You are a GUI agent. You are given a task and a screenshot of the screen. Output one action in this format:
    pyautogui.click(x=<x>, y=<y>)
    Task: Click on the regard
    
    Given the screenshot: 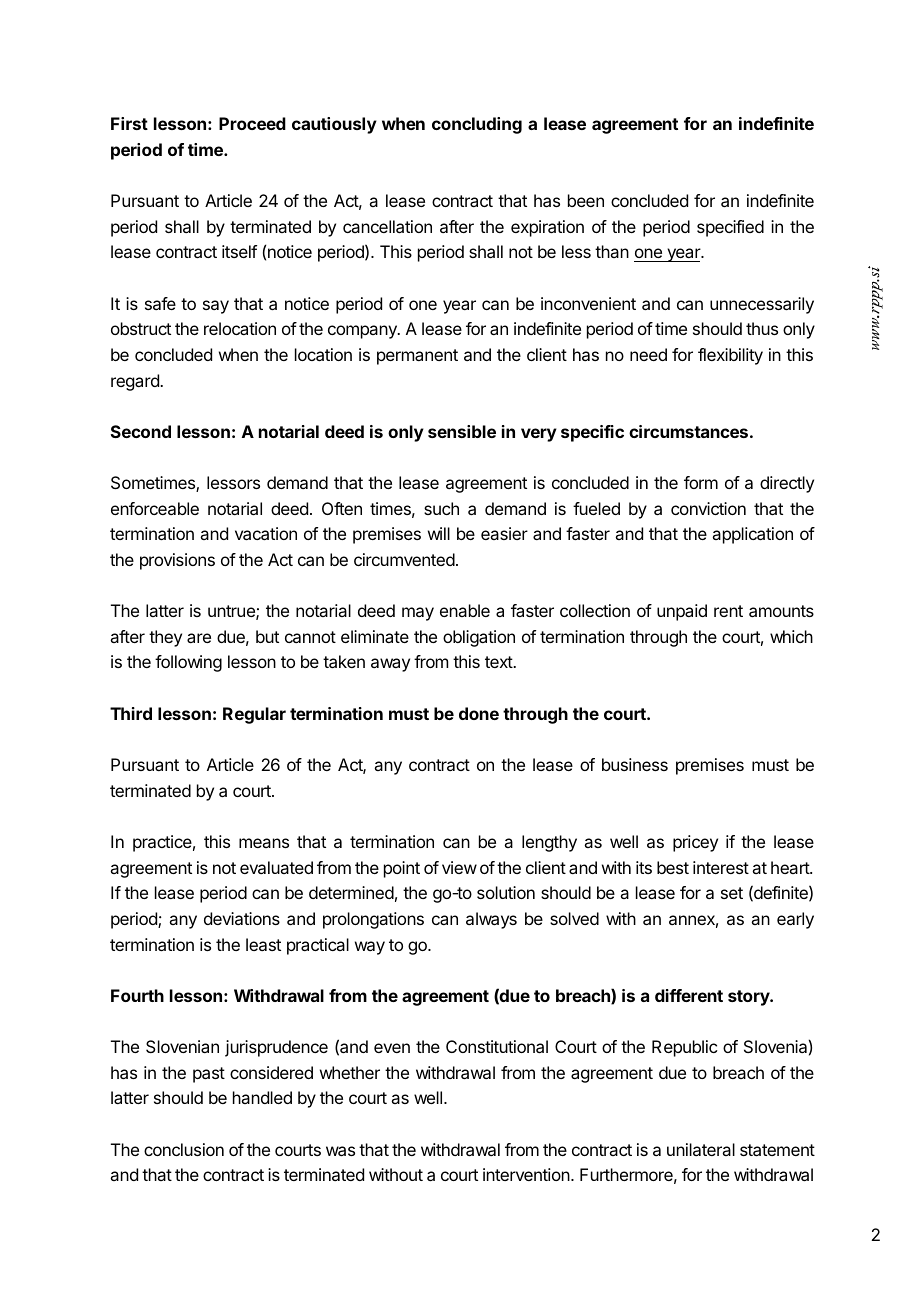 What is the action you would take?
    pyautogui.click(x=136, y=382)
